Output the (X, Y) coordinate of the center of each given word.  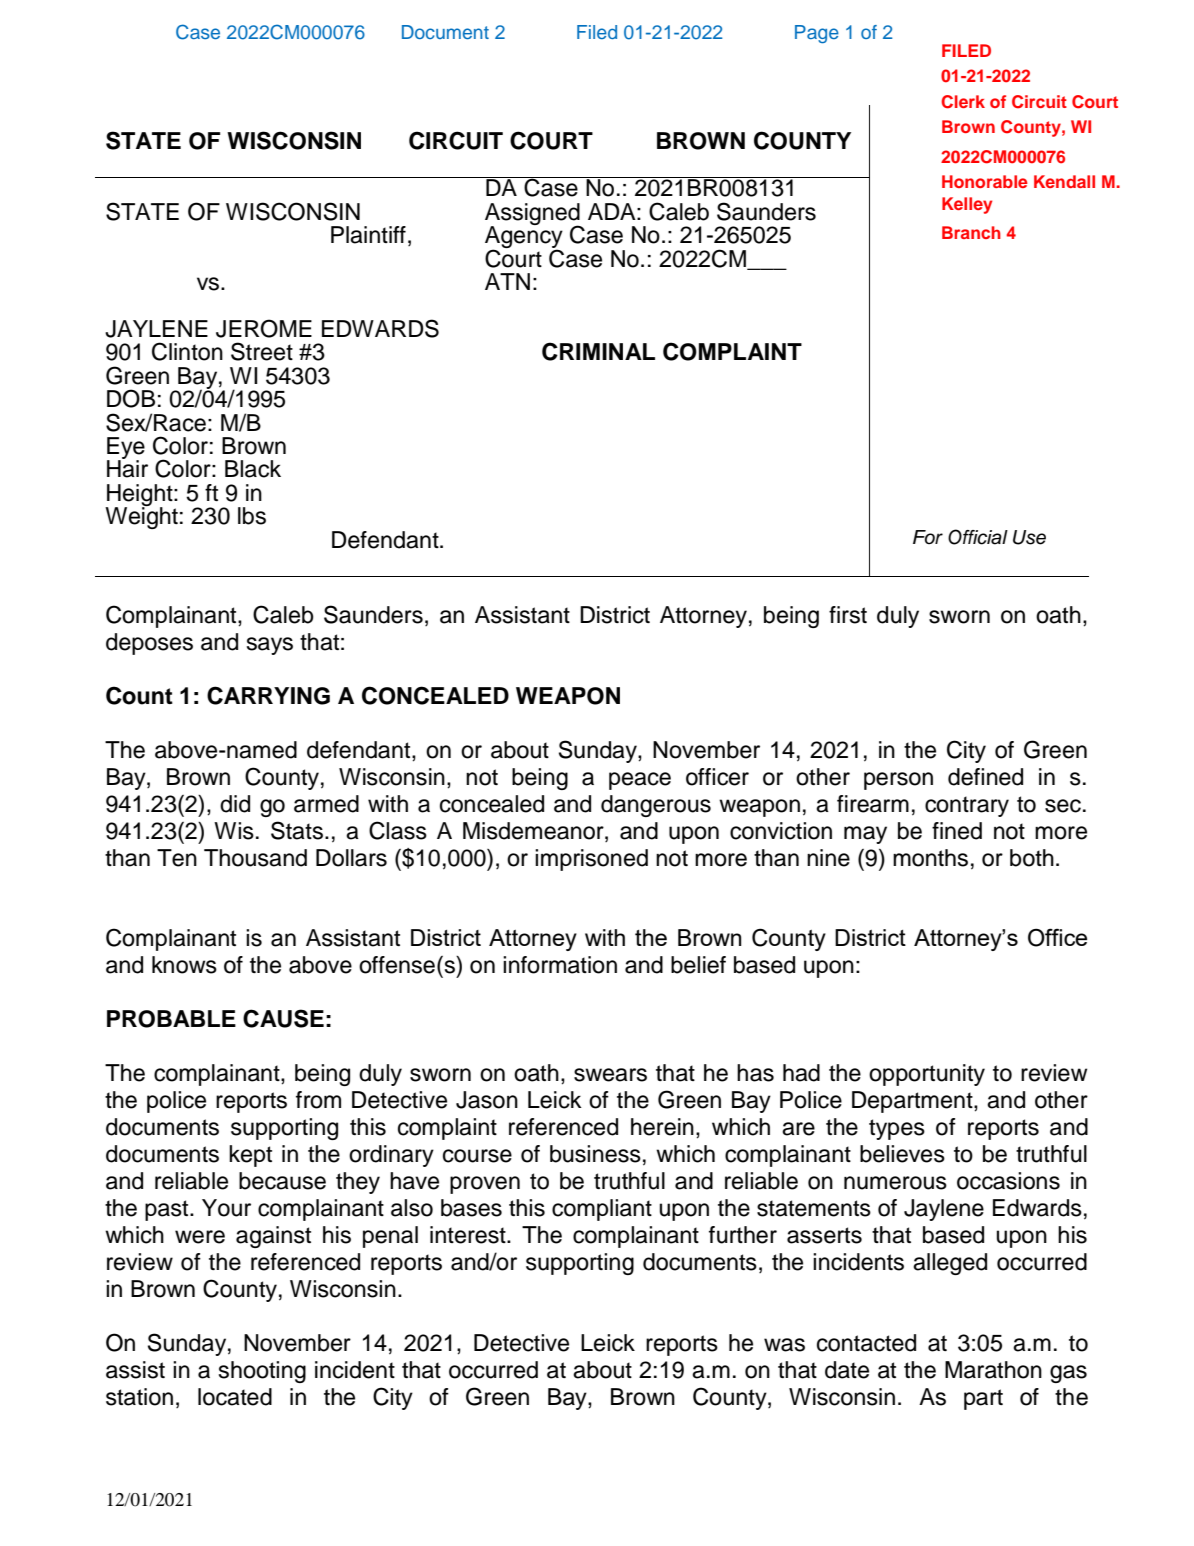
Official (978, 537)
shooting (262, 1372)
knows (184, 965)
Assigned (533, 215)
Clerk (963, 102)
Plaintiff (368, 235)
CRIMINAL (598, 351)
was (784, 1345)
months (930, 858)
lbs (252, 516)
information (560, 965)
